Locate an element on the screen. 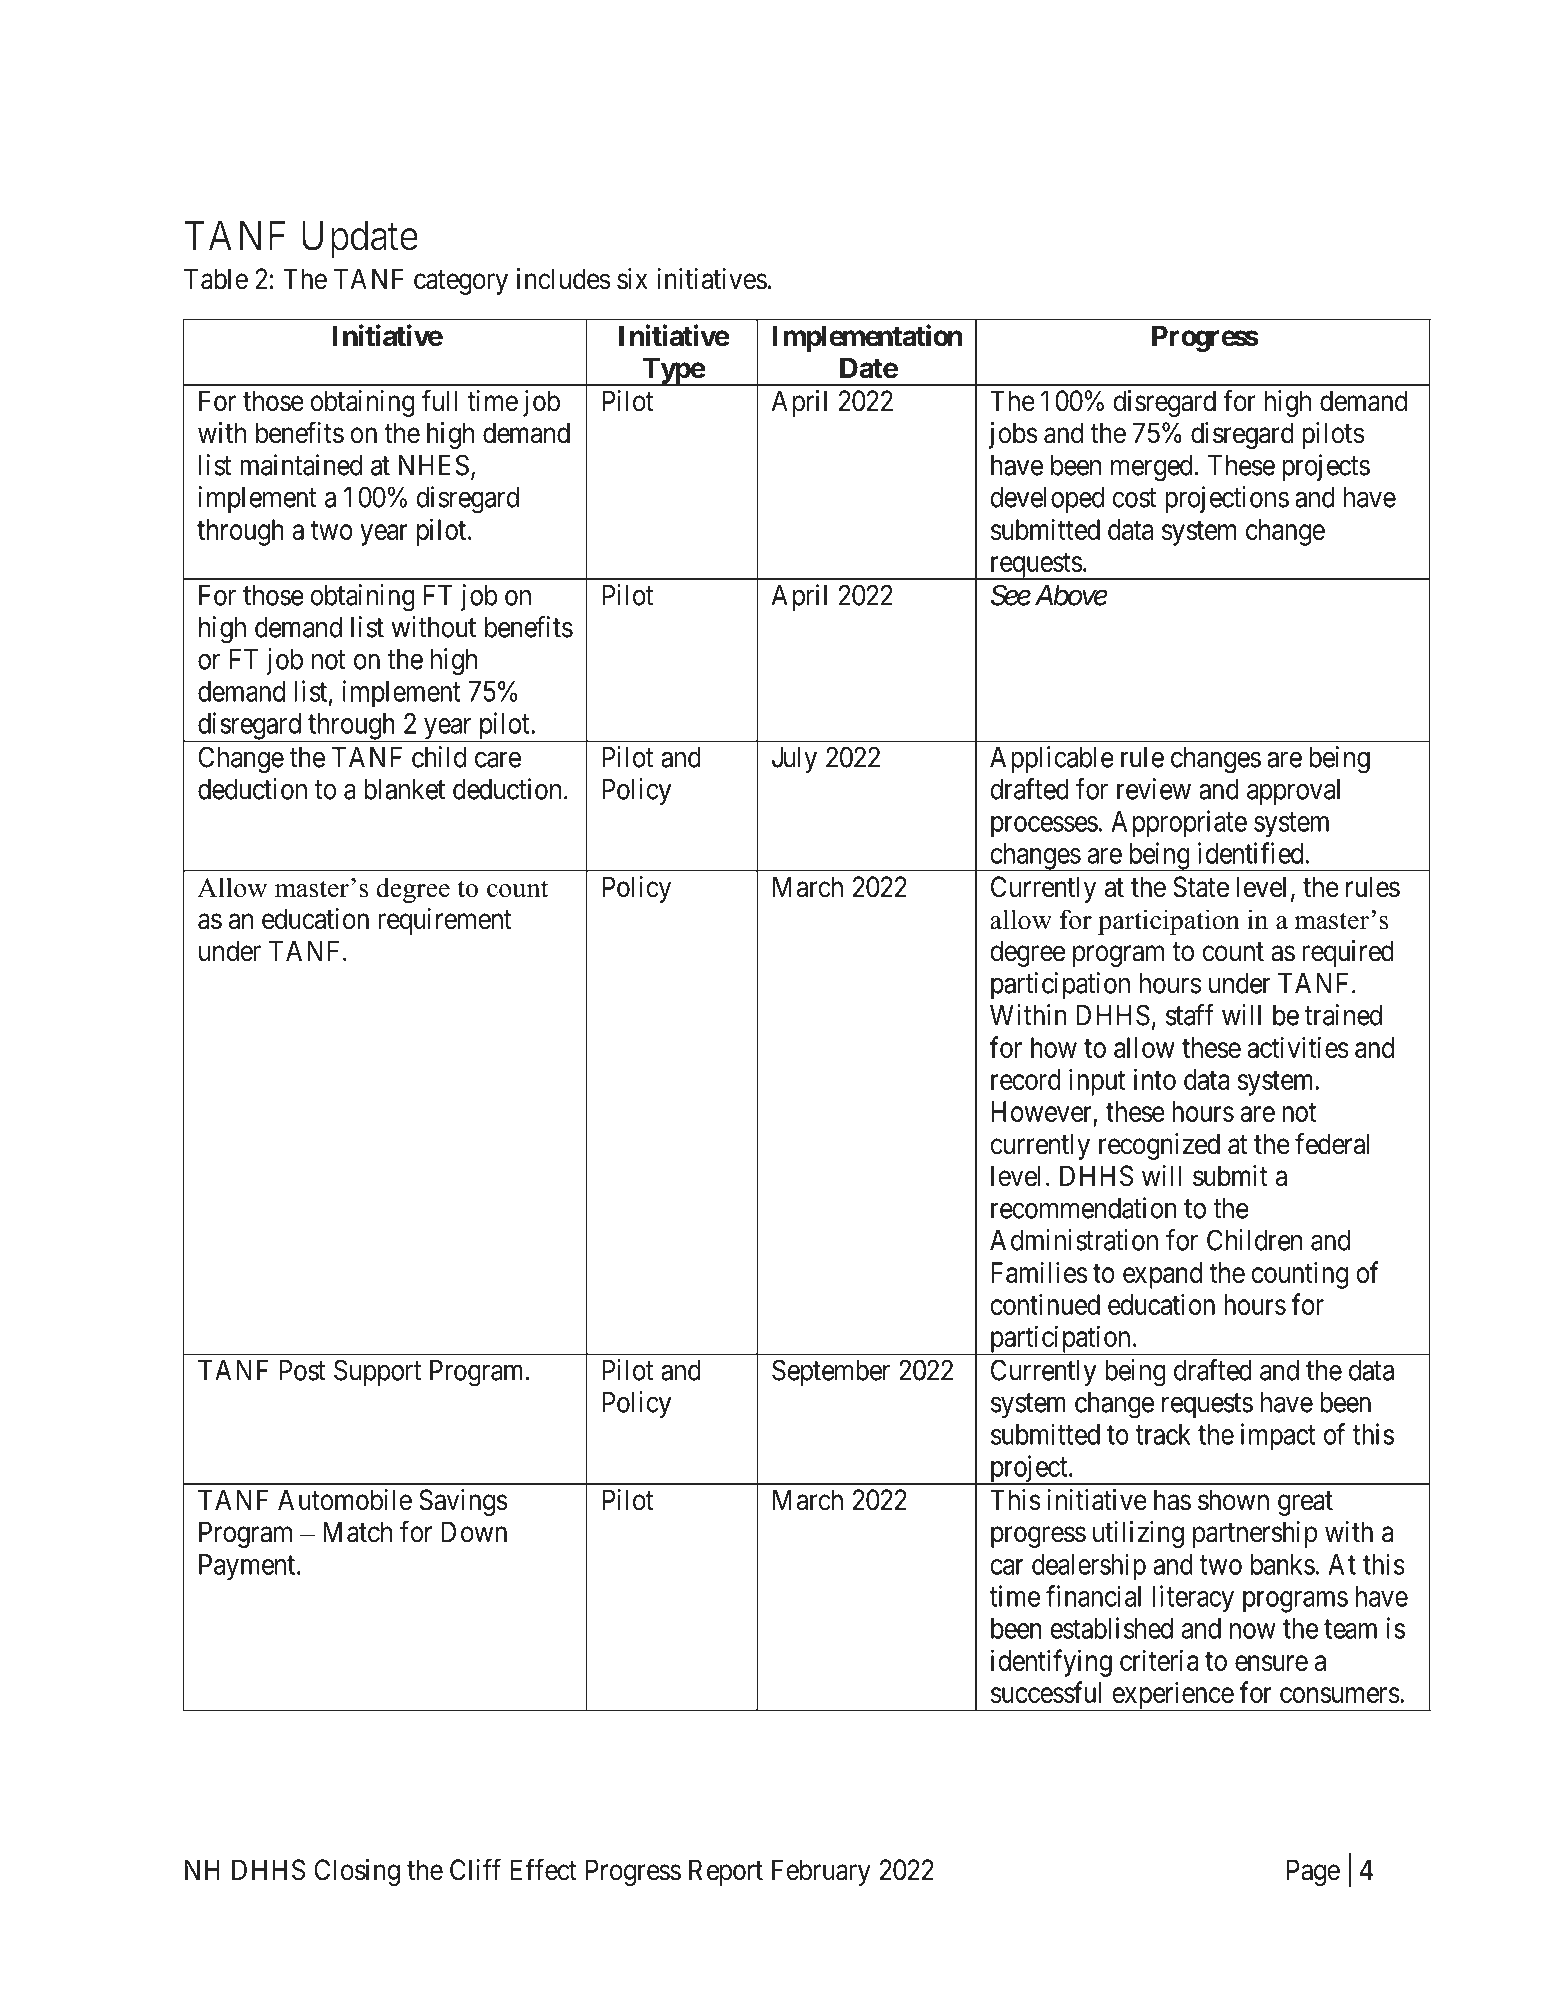 This screenshot has height=2012, width=1555. requirement is located at coordinates (445, 921).
